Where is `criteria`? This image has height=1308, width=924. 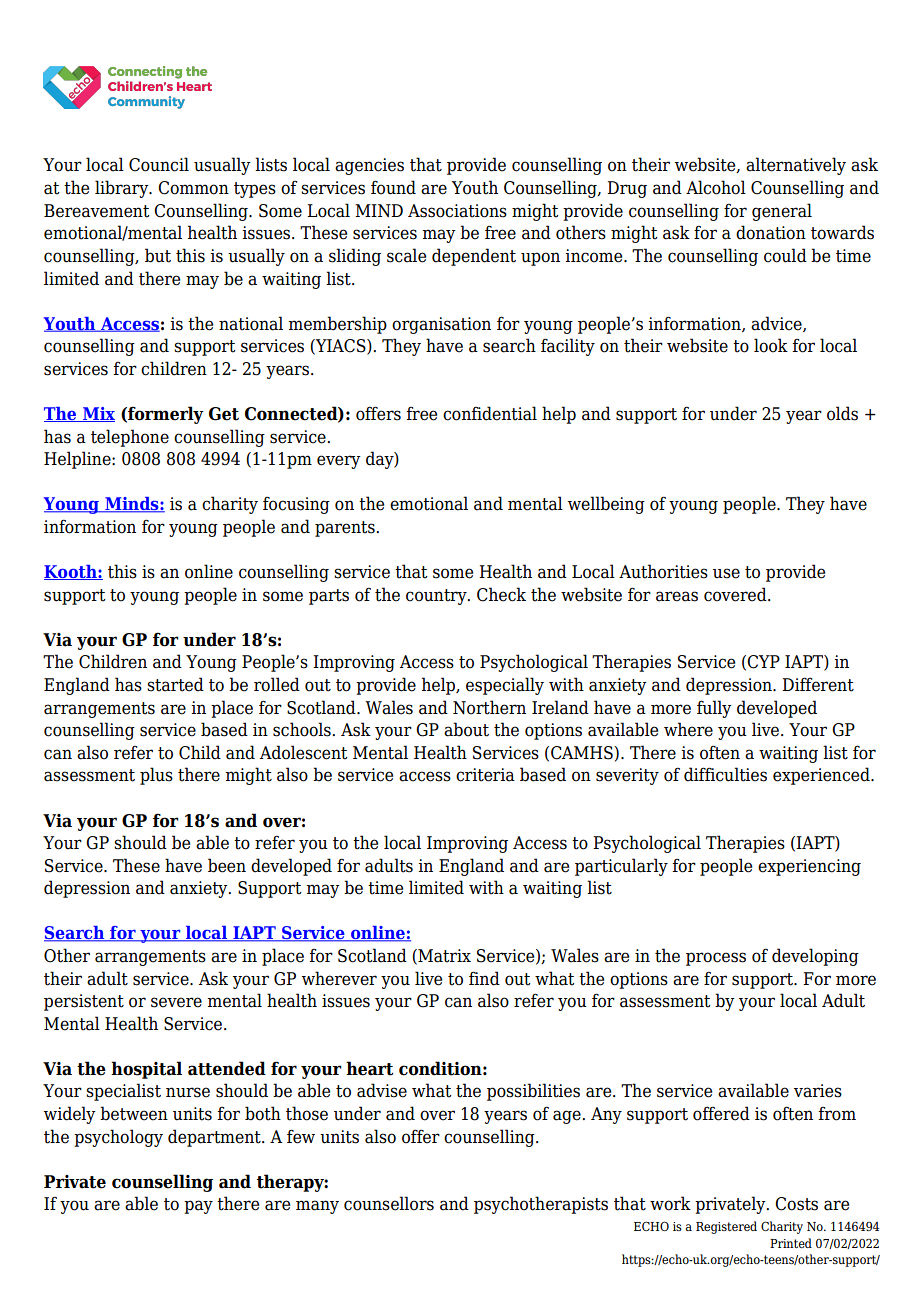 criteria is located at coordinates (485, 775).
